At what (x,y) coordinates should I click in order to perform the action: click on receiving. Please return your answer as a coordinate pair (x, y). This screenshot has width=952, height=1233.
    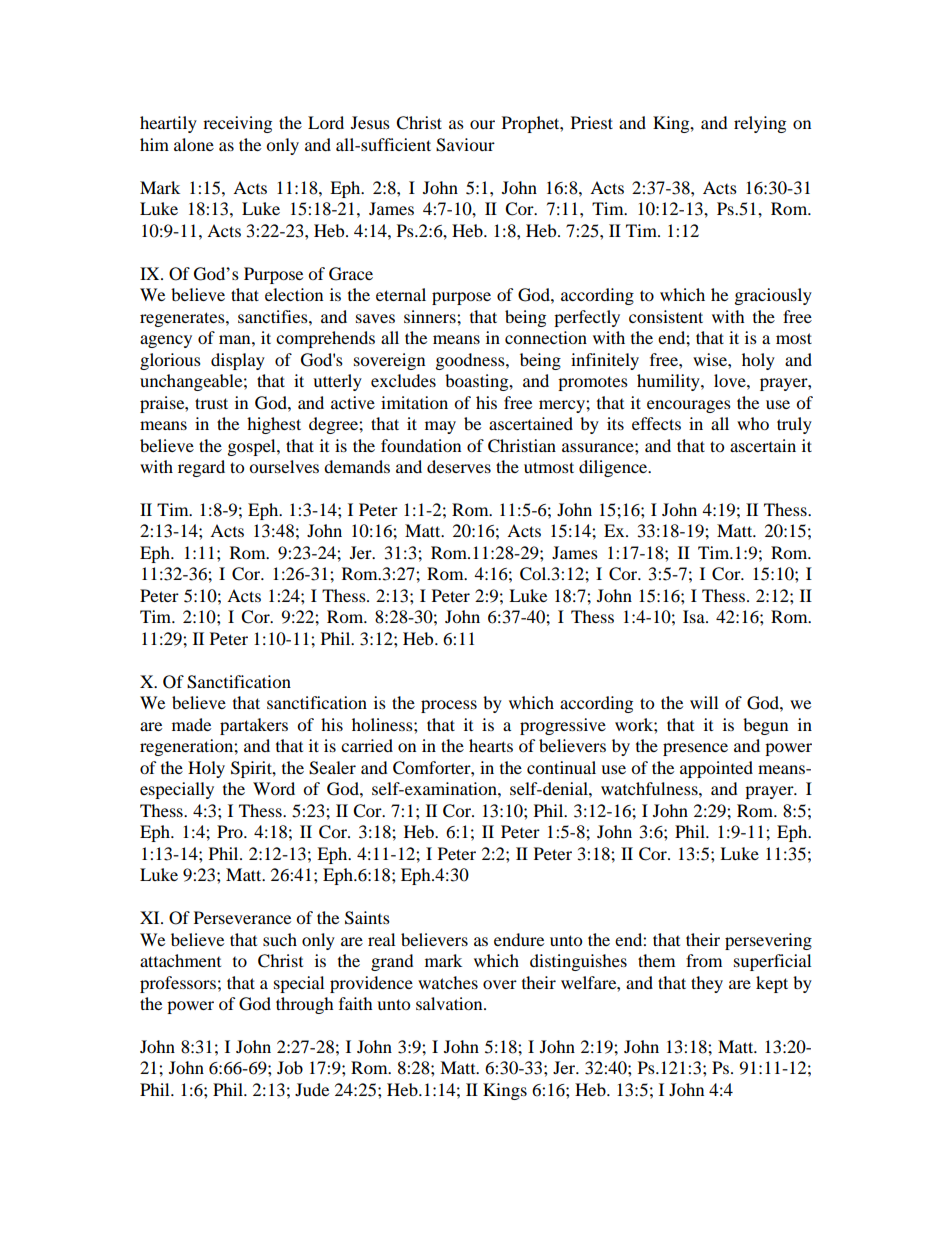
    Looking at the image, I should click on (237, 124).
